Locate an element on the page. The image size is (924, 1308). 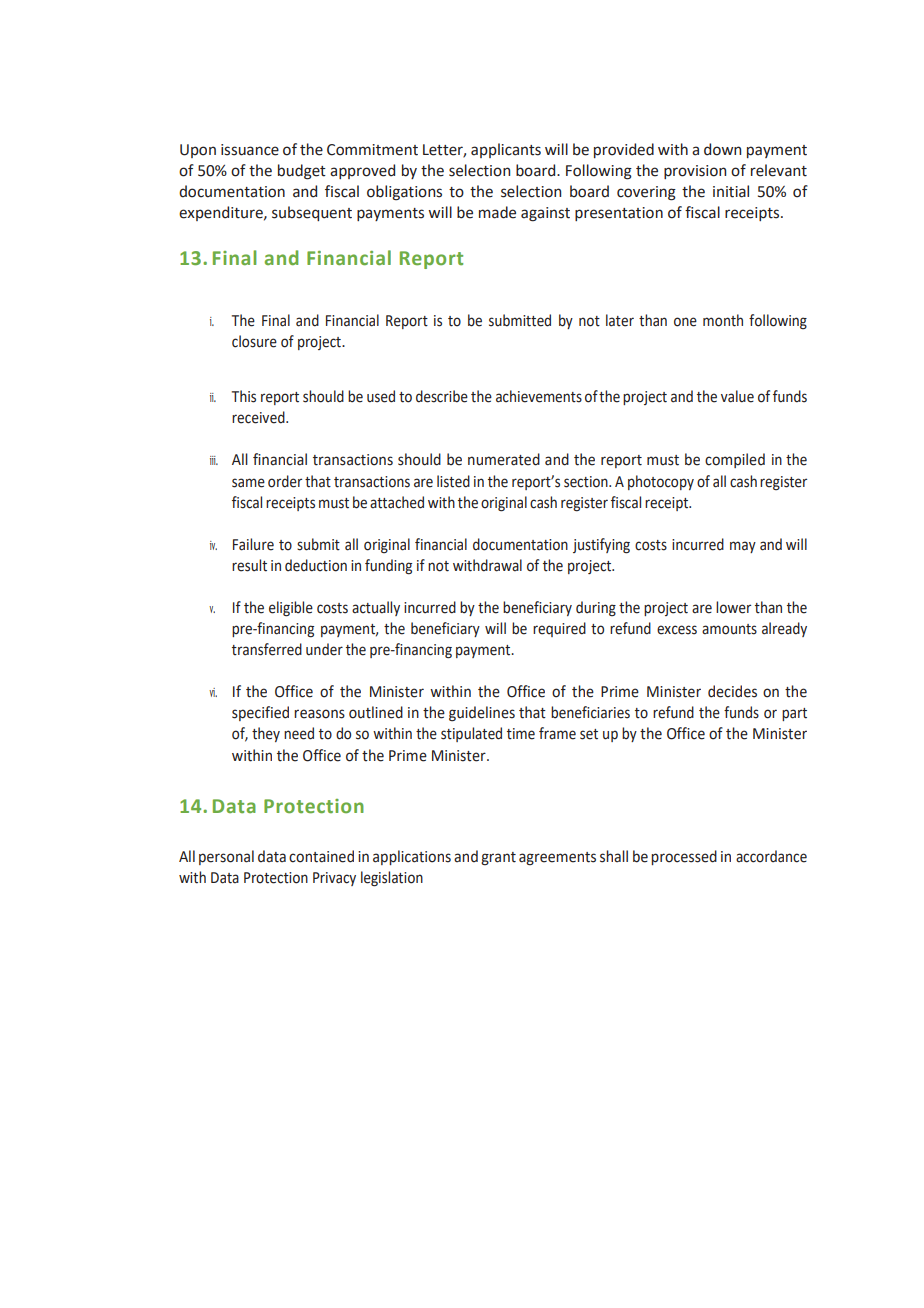
month is located at coordinates (723, 320).
